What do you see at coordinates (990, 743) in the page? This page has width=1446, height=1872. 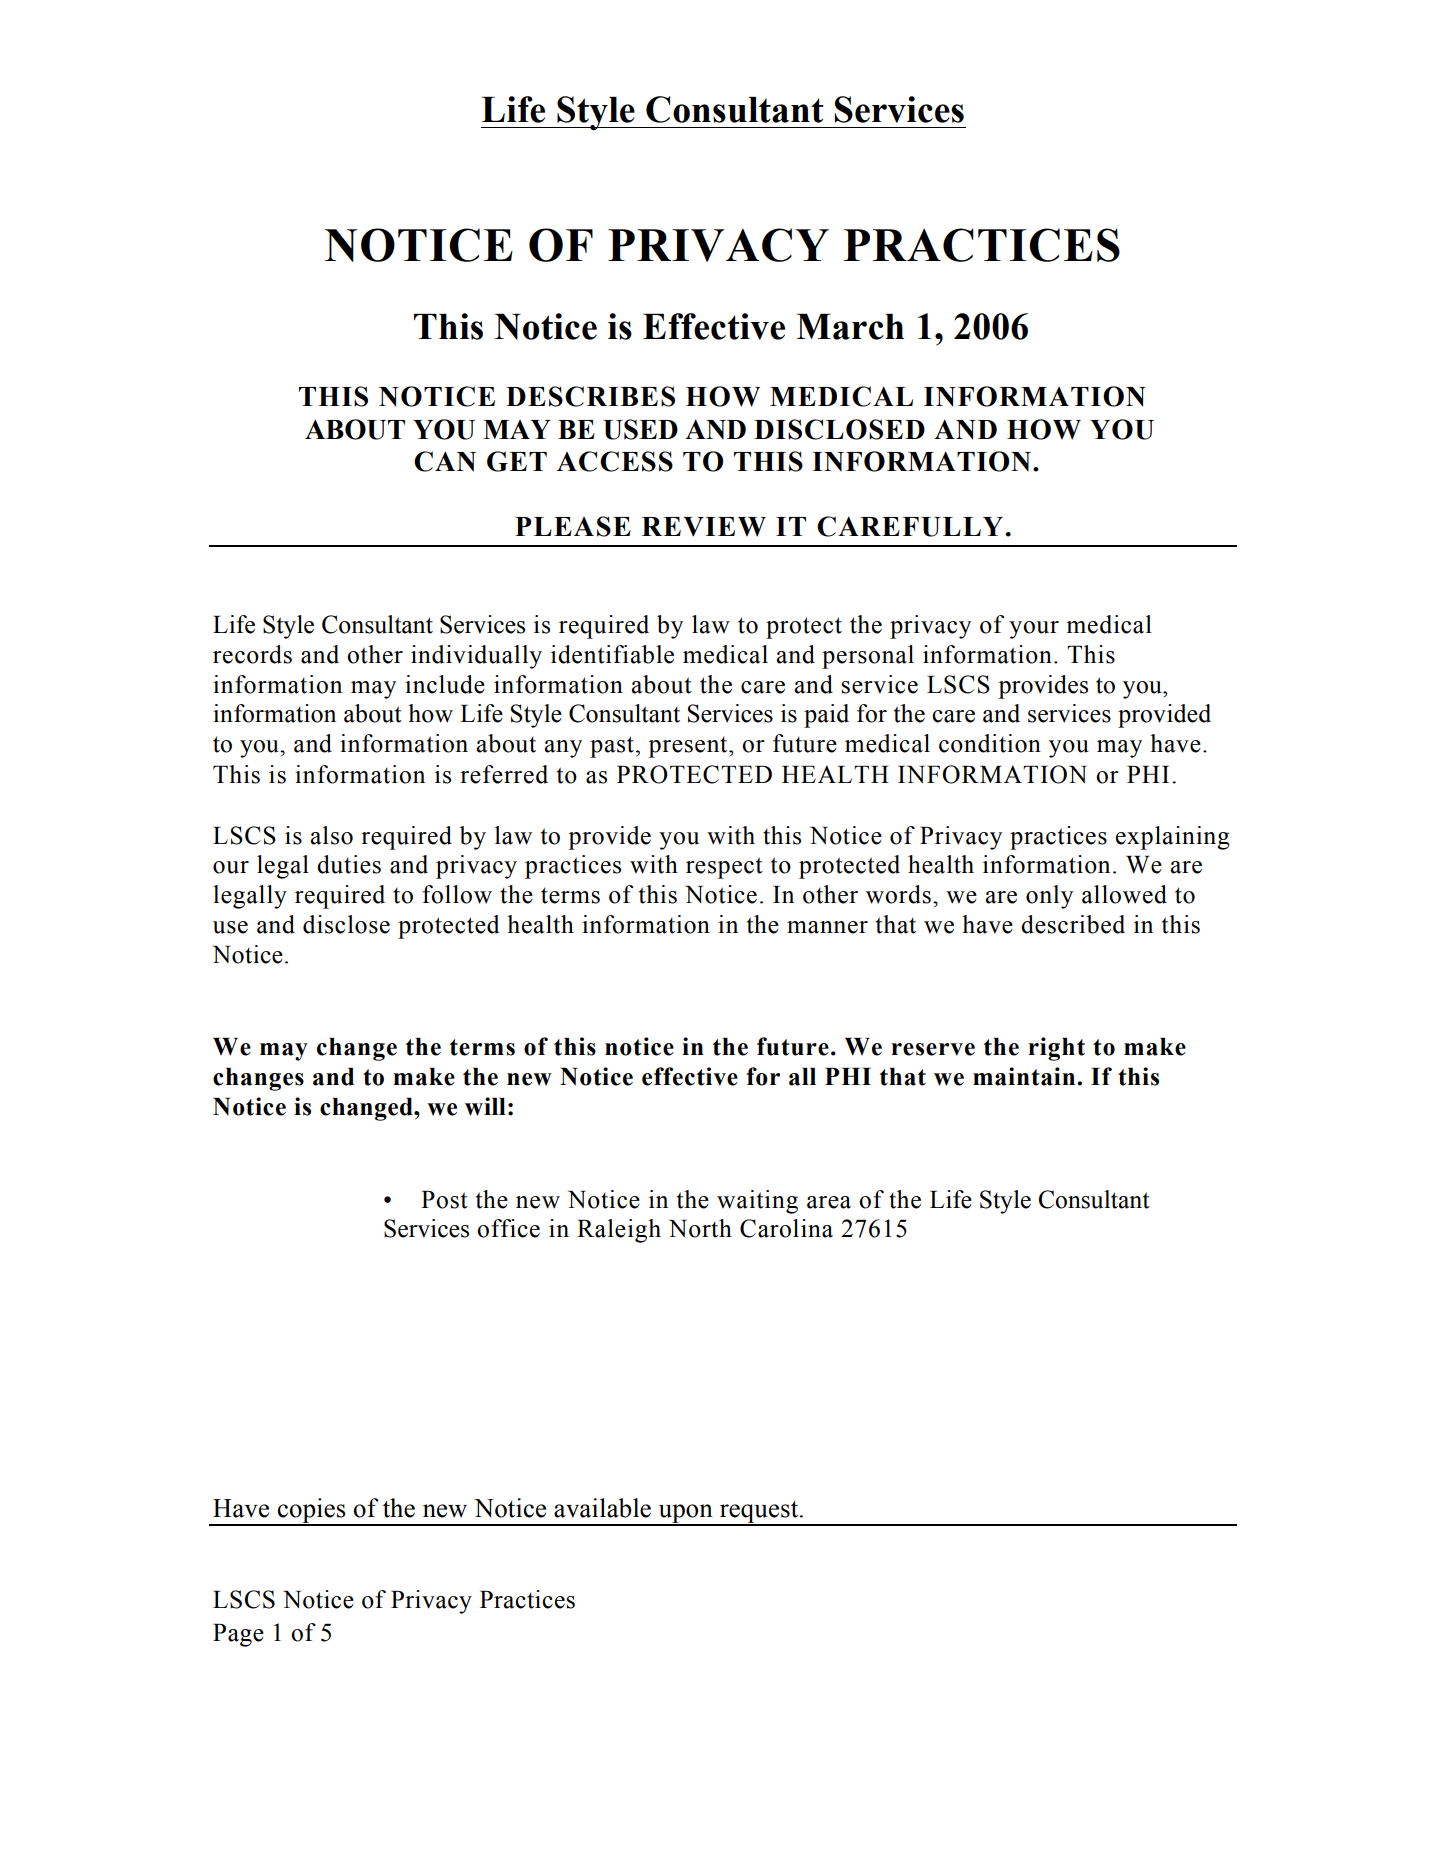 I see `condition` at bounding box center [990, 743].
